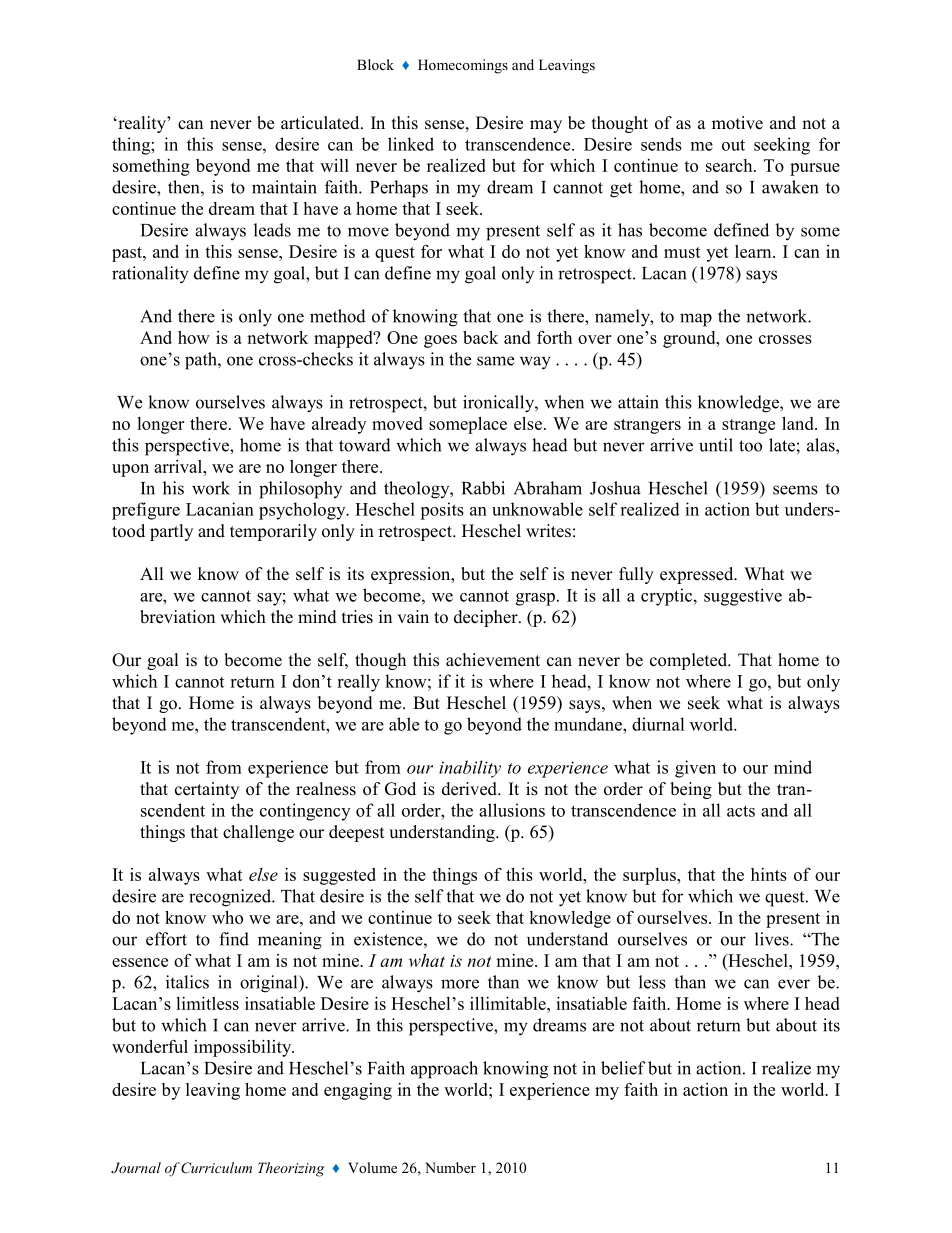 The height and width of the image is (1233, 952). Describe the element at coordinates (737, 123) in the image. I see `motive` at that location.
